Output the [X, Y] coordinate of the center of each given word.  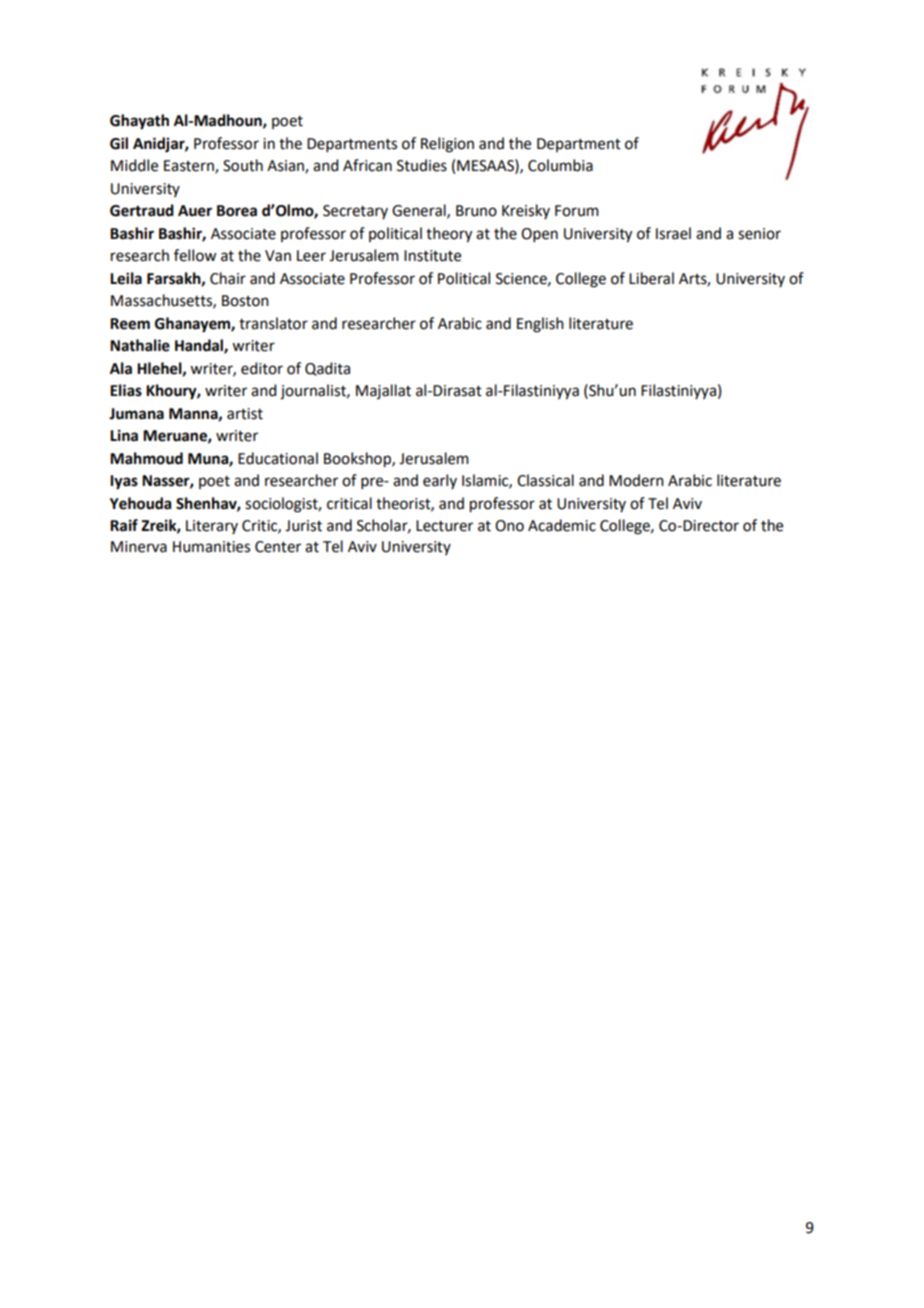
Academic [562, 525]
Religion [447, 145]
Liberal [651, 278]
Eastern [190, 167]
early [440, 481]
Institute [432, 256]
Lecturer [444, 526]
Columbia [560, 165]
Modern [636, 480]
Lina [124, 435]
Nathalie [140, 345]
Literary [212, 527]
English [540, 325]
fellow [195, 255]
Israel [673, 233]
